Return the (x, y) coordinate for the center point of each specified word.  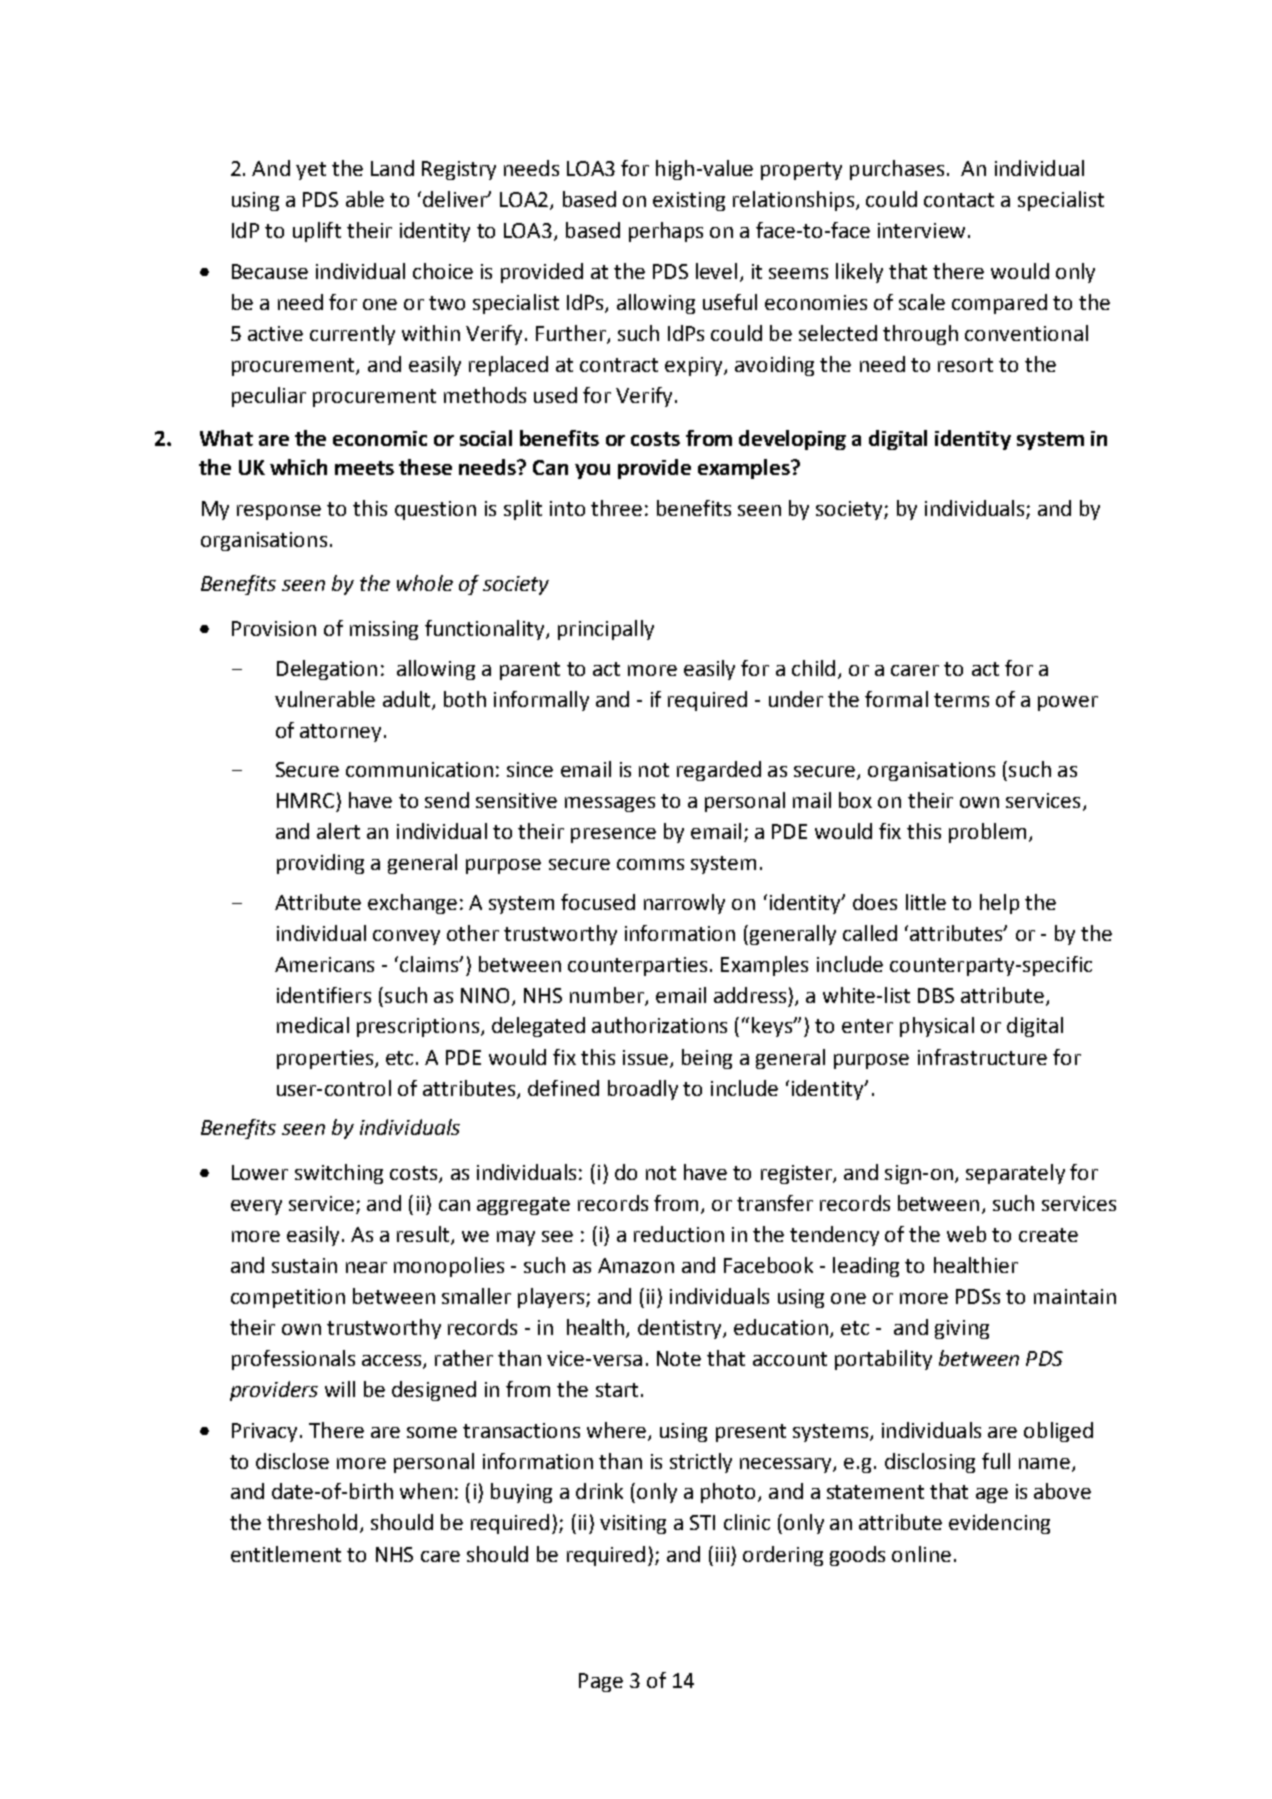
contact (959, 200)
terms (961, 700)
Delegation (327, 670)
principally (606, 630)
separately (1015, 1174)
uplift (317, 232)
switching (339, 1174)
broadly (643, 1090)
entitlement (286, 1554)
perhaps (666, 232)
